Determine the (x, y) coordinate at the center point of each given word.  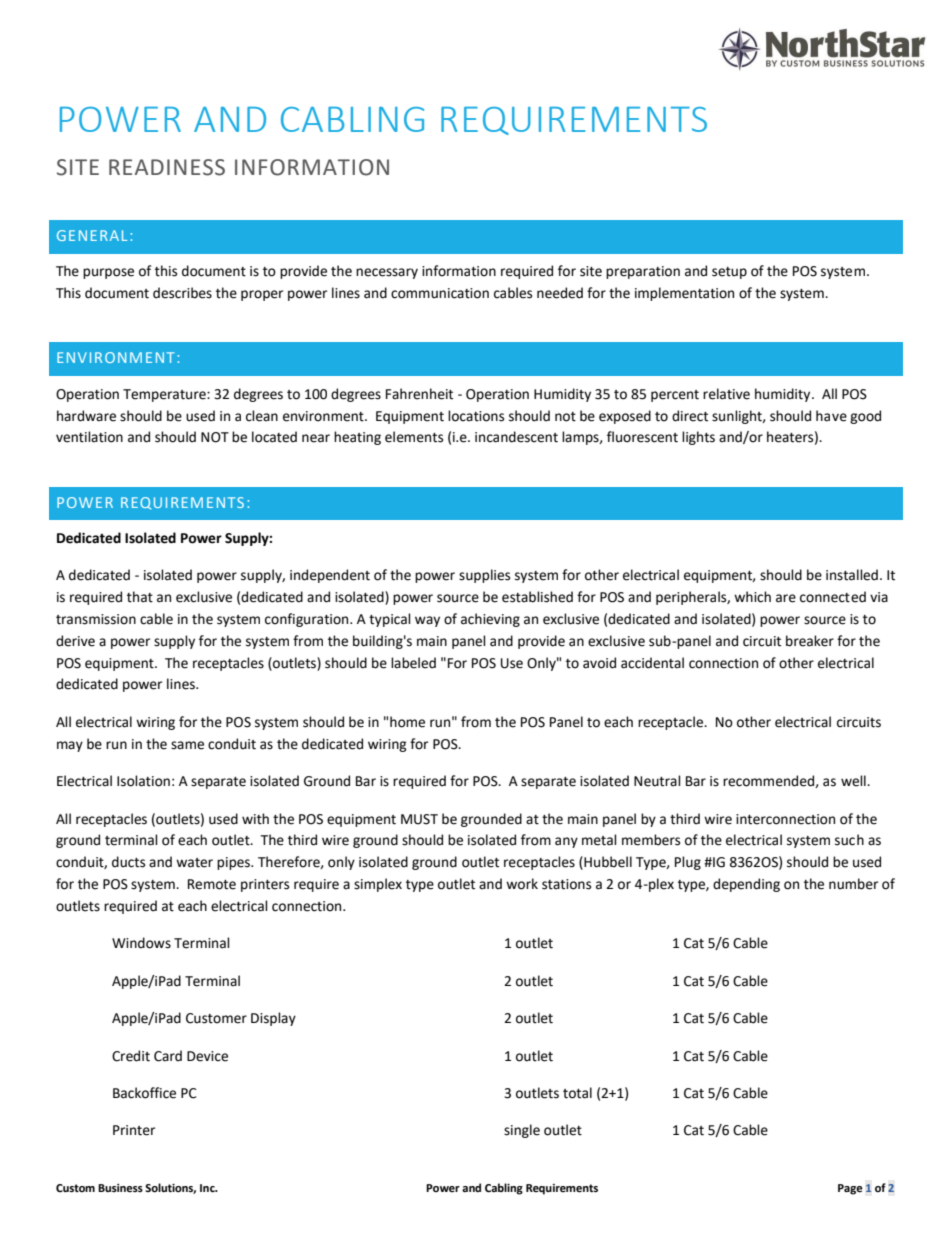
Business (120, 1188)
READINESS (167, 167)
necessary (387, 273)
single (522, 1131)
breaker (810, 641)
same (187, 745)
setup (729, 273)
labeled (413, 663)
